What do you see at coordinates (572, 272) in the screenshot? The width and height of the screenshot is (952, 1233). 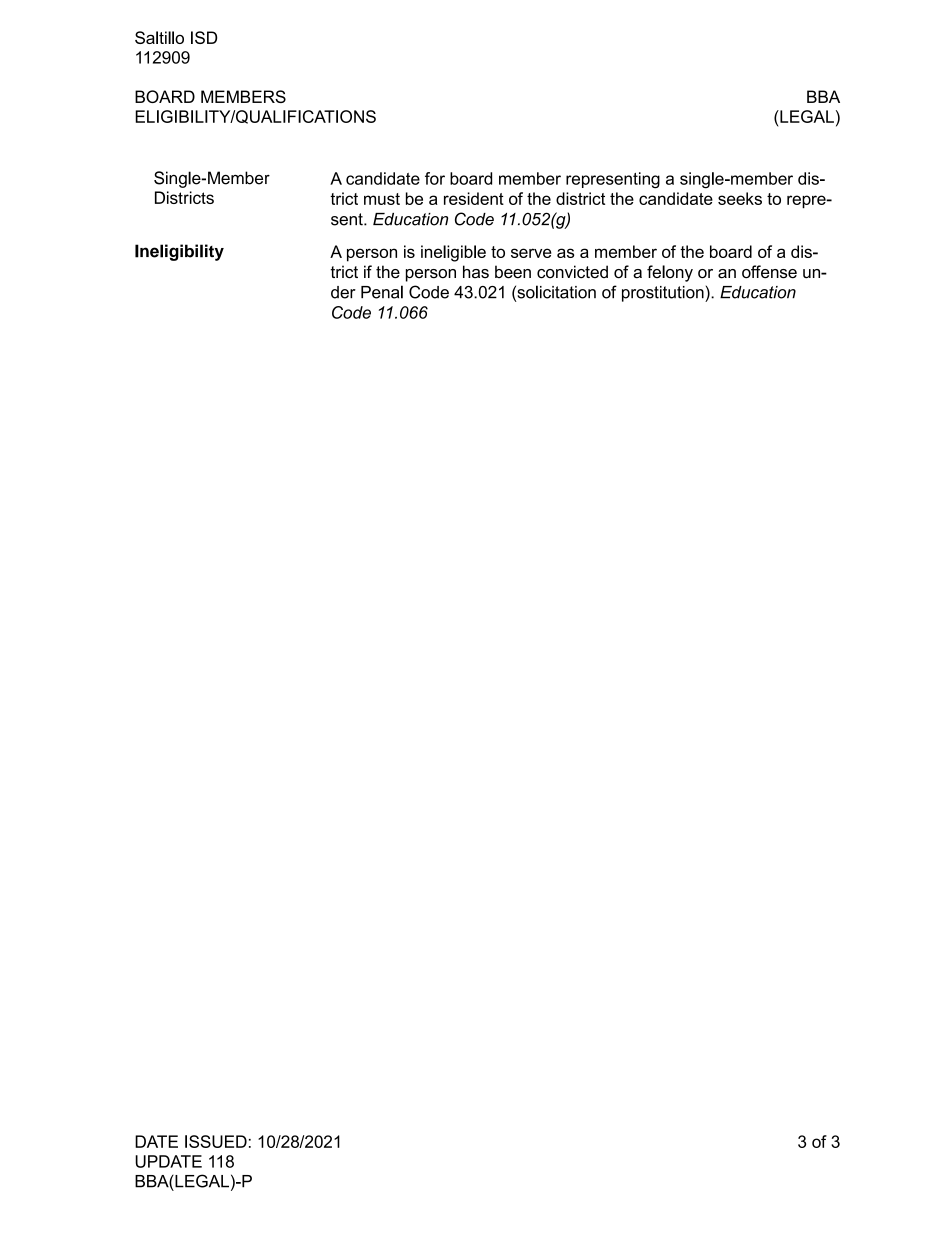 I see `convicted` at bounding box center [572, 272].
